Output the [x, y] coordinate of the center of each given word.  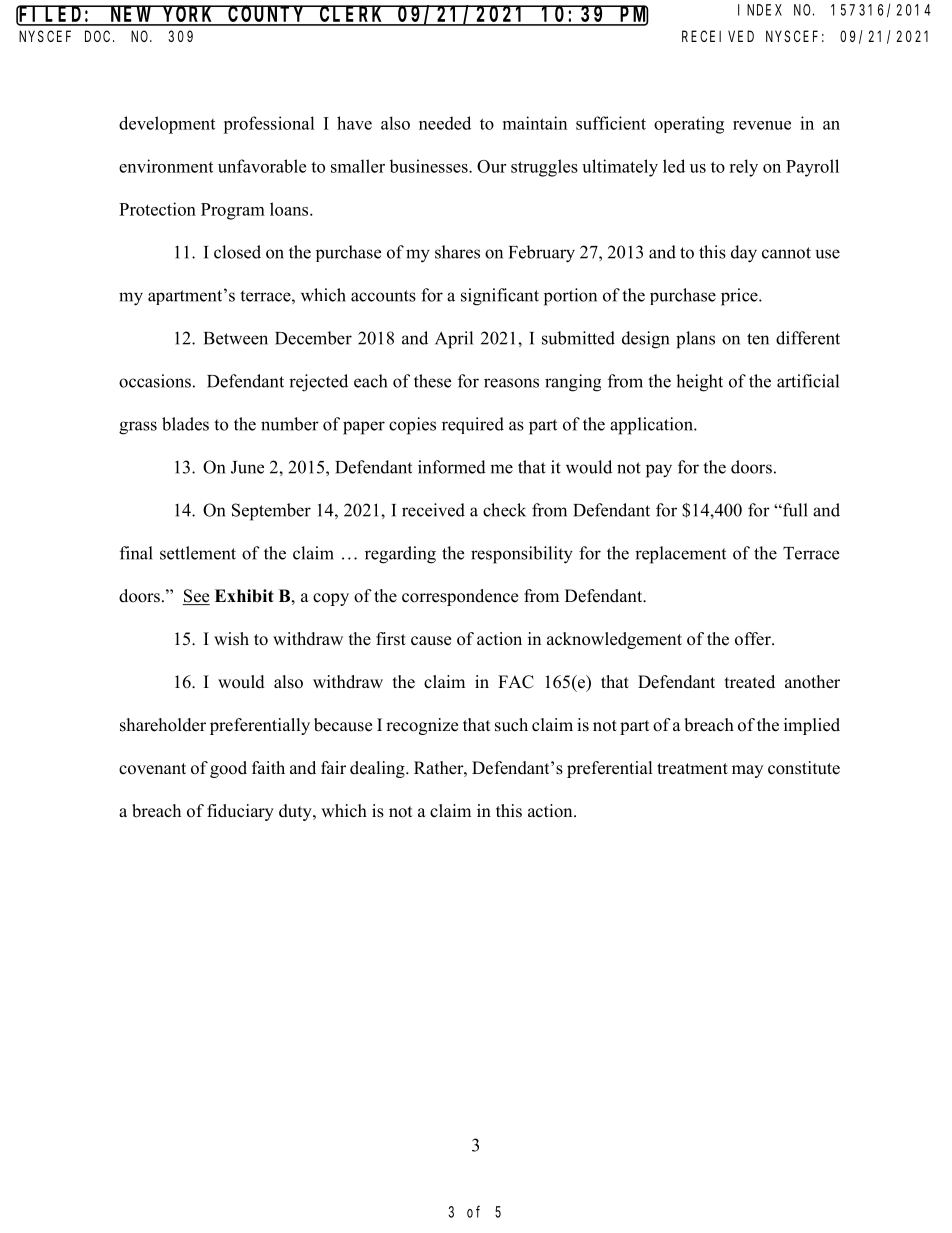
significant [500, 297]
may [747, 771]
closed [237, 252]
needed [445, 123]
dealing [378, 769]
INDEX [760, 10]
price [740, 297]
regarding [400, 555]
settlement [198, 553]
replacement [680, 555]
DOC [99, 36]
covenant [152, 769]
